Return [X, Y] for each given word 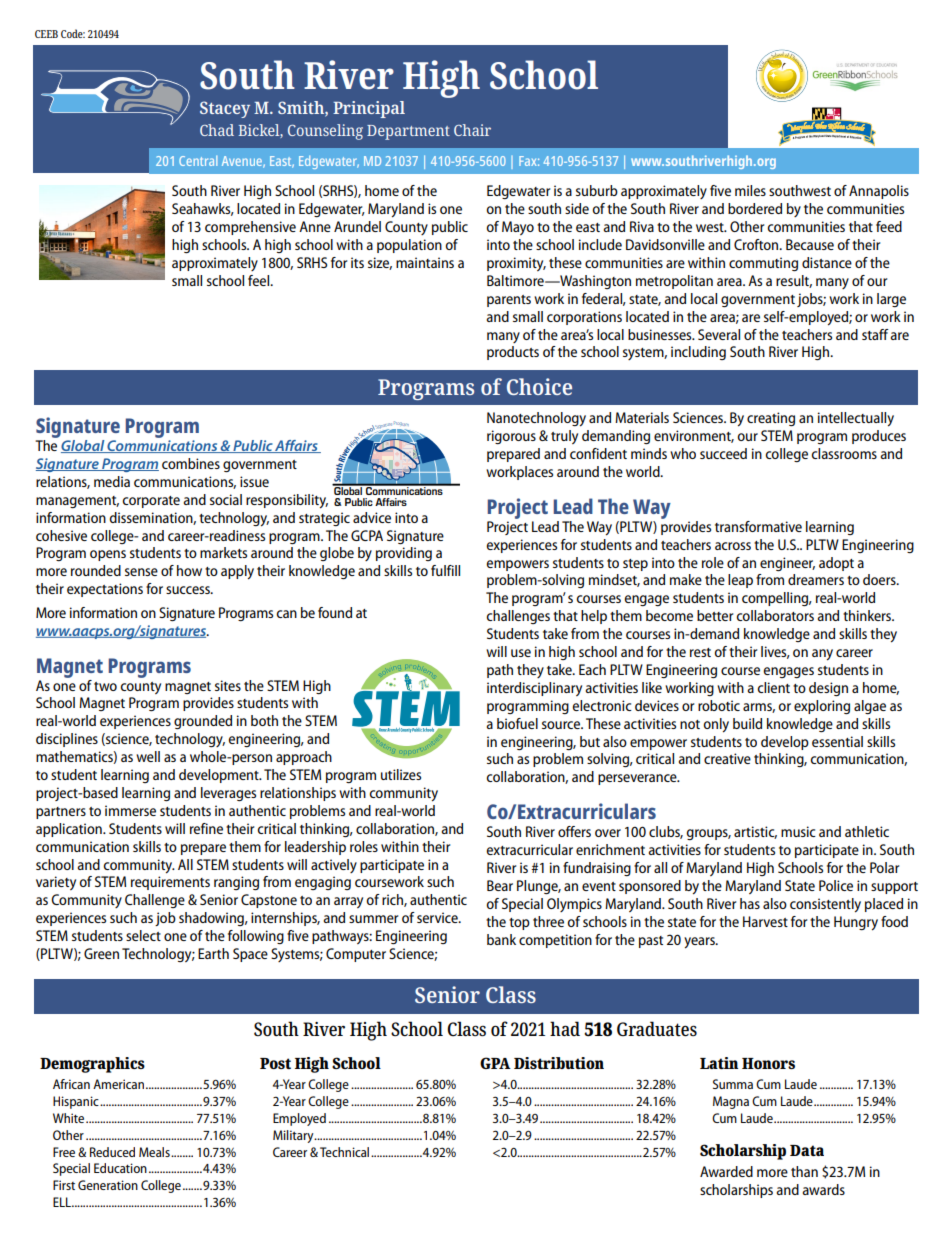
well [148, 756]
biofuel [517, 723]
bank [501, 939]
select [143, 935]
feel [260, 280]
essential [837, 741]
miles [750, 190]
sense [141, 572]
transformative [758, 526]
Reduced [112, 1152]
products [513, 353]
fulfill [445, 570]
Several [719, 334]
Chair [472, 130]
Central [198, 161]
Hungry [856, 923]
